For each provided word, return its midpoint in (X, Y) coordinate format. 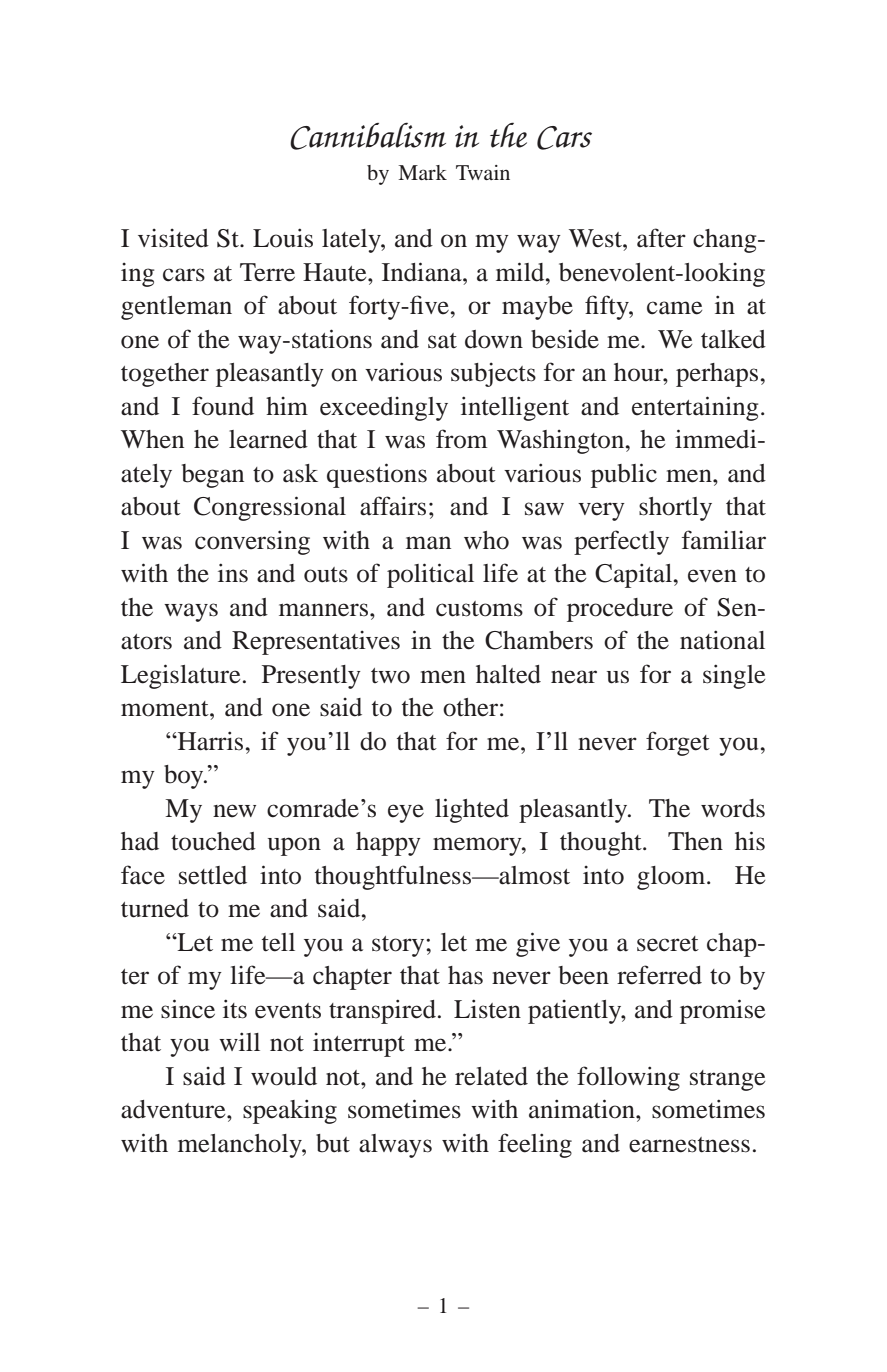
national (722, 640)
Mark (422, 172)
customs (479, 609)
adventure (174, 1109)
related (491, 1076)
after (661, 238)
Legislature (180, 676)
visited (173, 238)
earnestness (689, 1145)
